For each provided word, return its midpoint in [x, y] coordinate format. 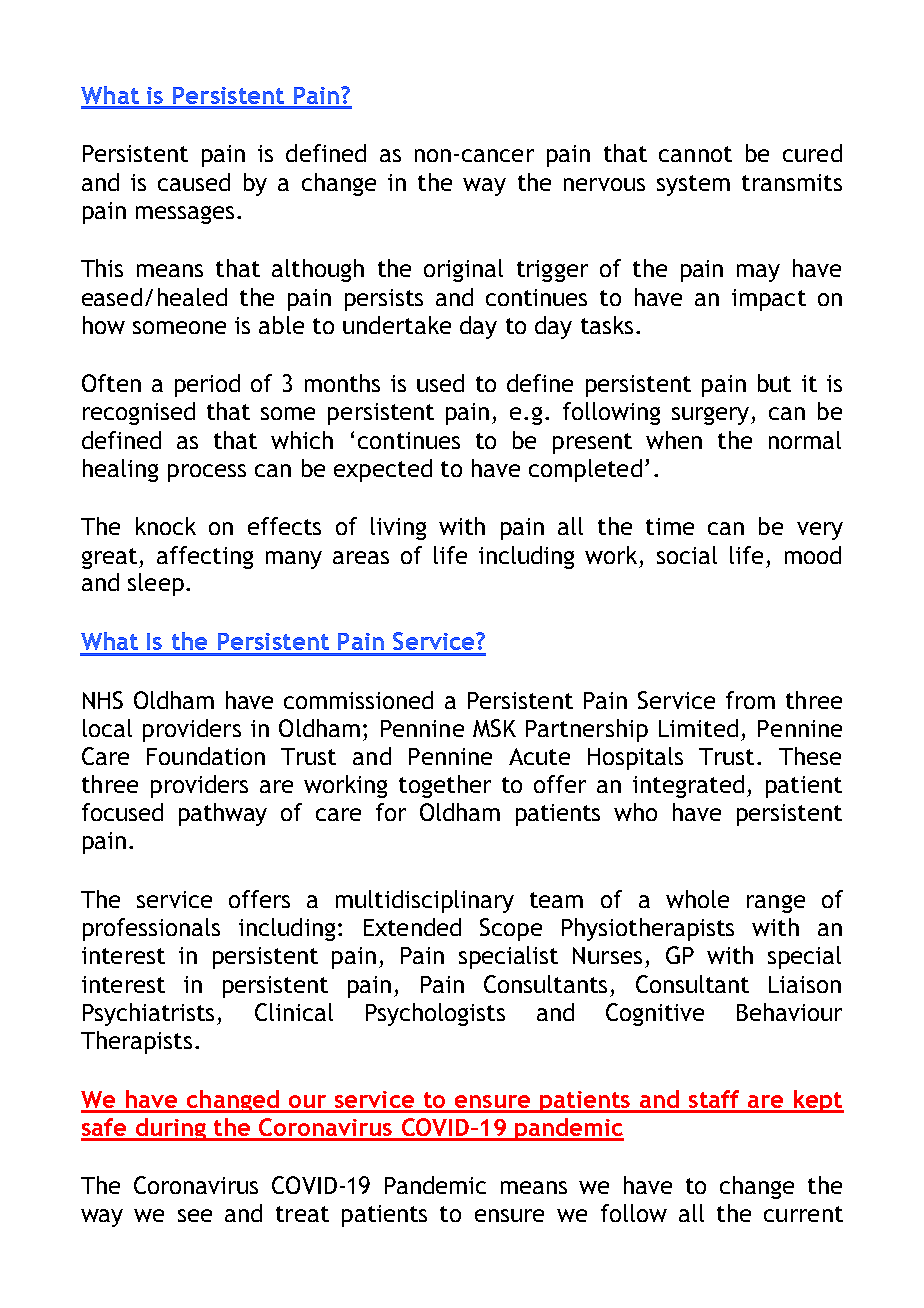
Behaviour [789, 1012]
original [463, 270]
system [693, 185]
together [445, 786]
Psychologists [435, 1014]
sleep [156, 584]
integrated [688, 786]
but [774, 383]
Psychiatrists [148, 1014]
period [207, 385]
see [195, 1215]
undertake [397, 325]
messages [185, 215]
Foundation [206, 756]
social [687, 555]
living [398, 528]
